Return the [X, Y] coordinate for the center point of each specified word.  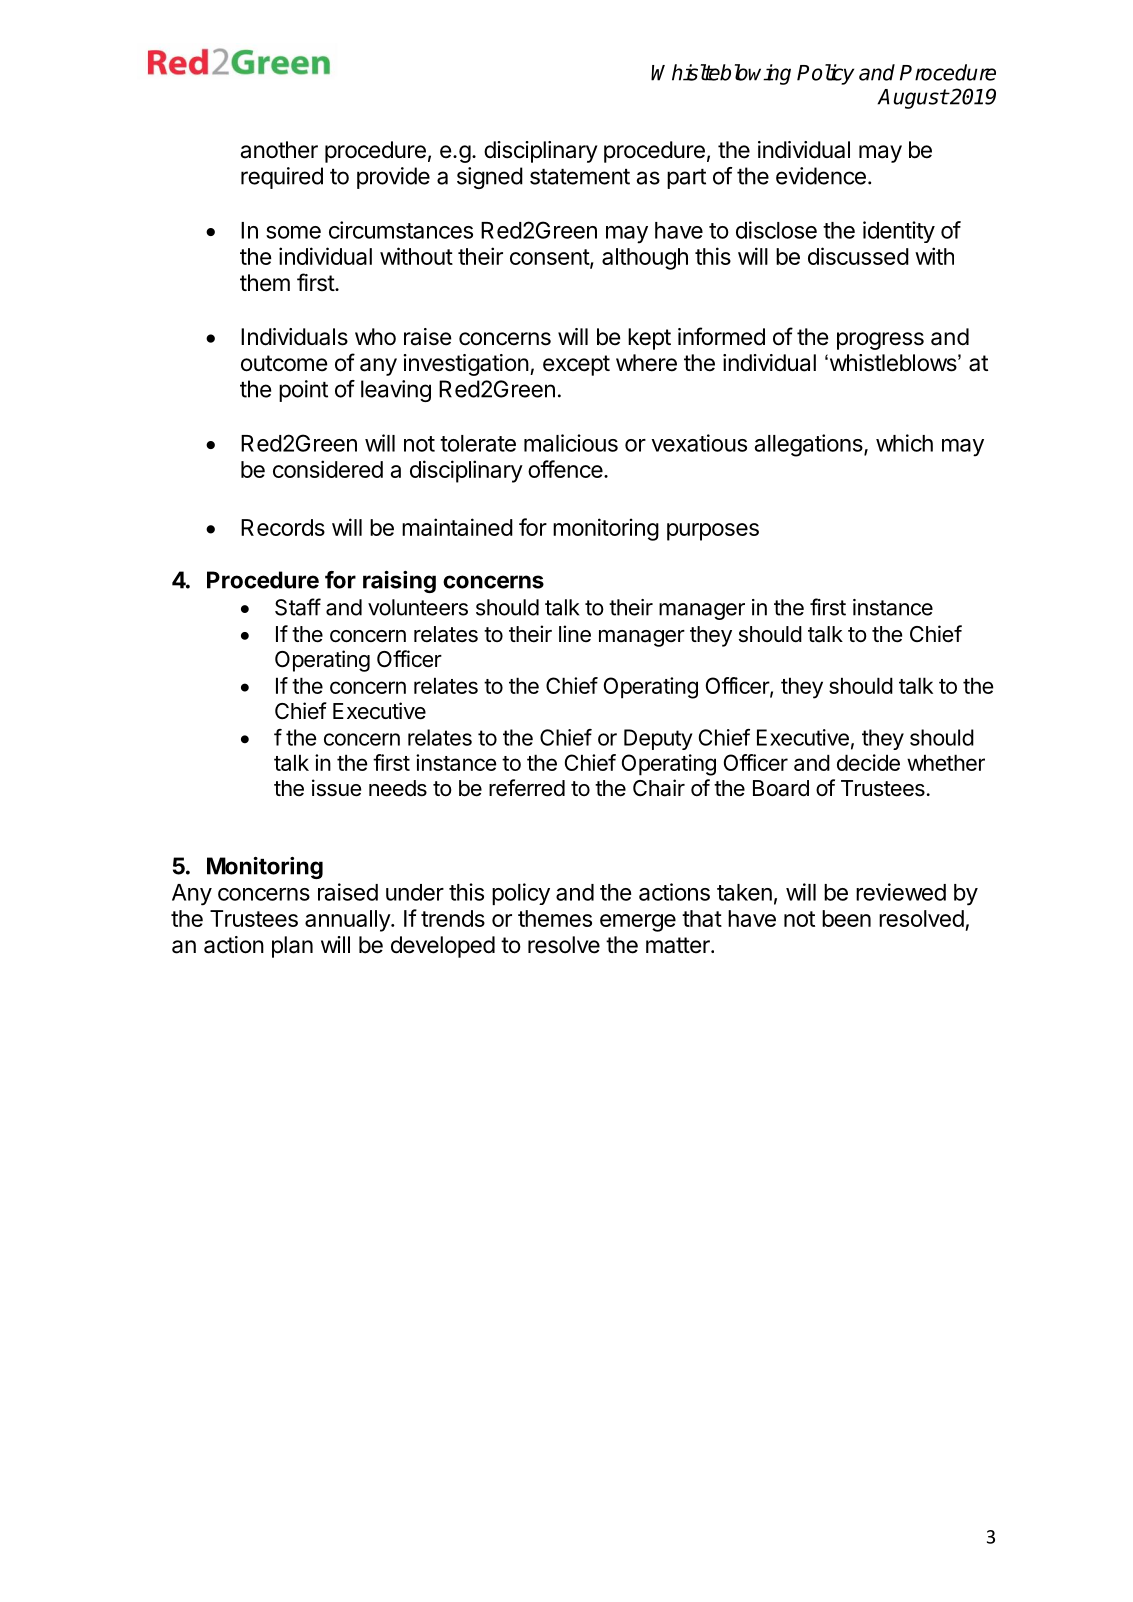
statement [580, 177]
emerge [638, 923]
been [846, 918]
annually [348, 921]
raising [399, 582]
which [904, 443]
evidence [821, 176]
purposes [713, 532]
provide [393, 178]
